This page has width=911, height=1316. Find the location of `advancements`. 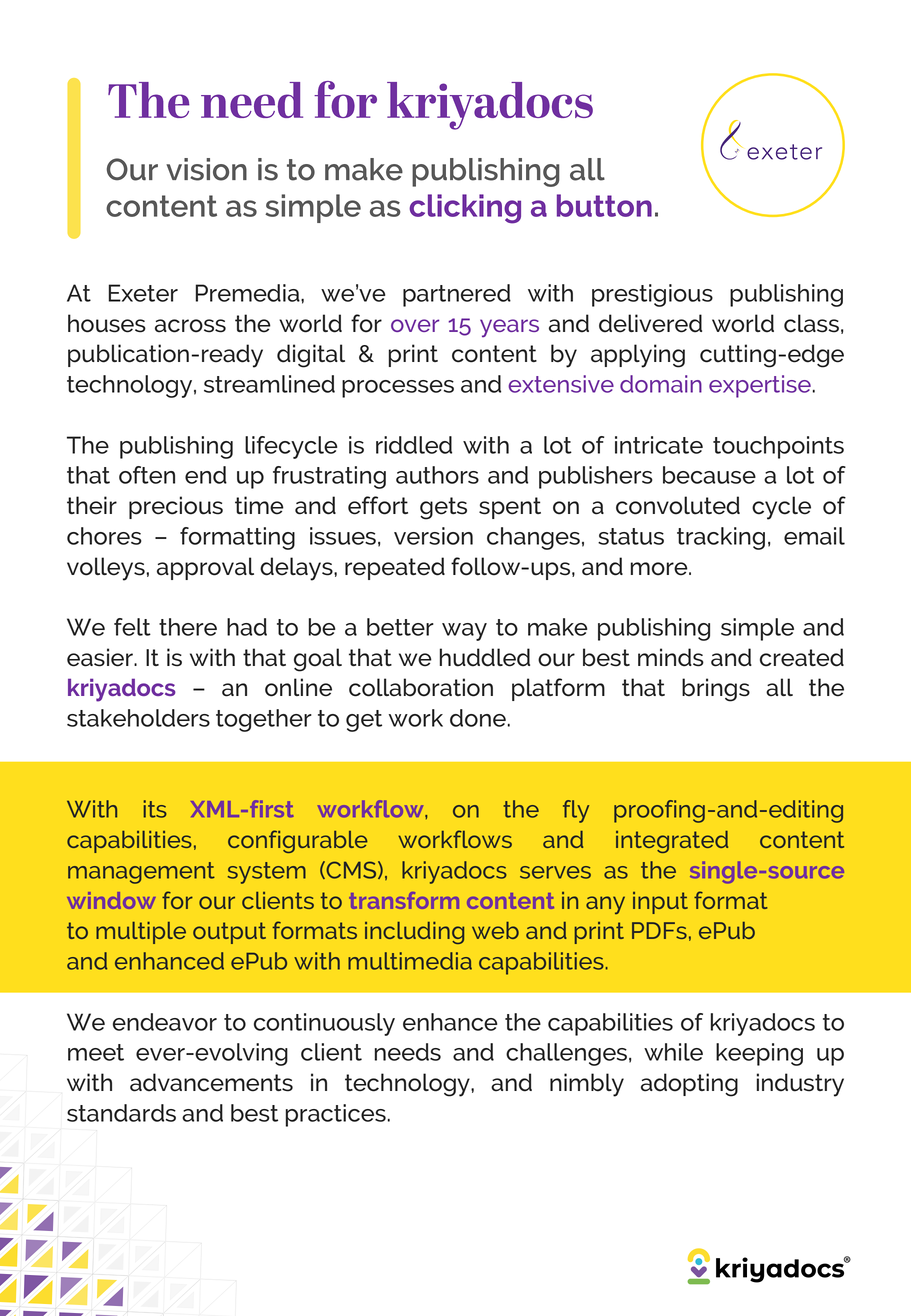

advancements is located at coordinates (211, 1082).
